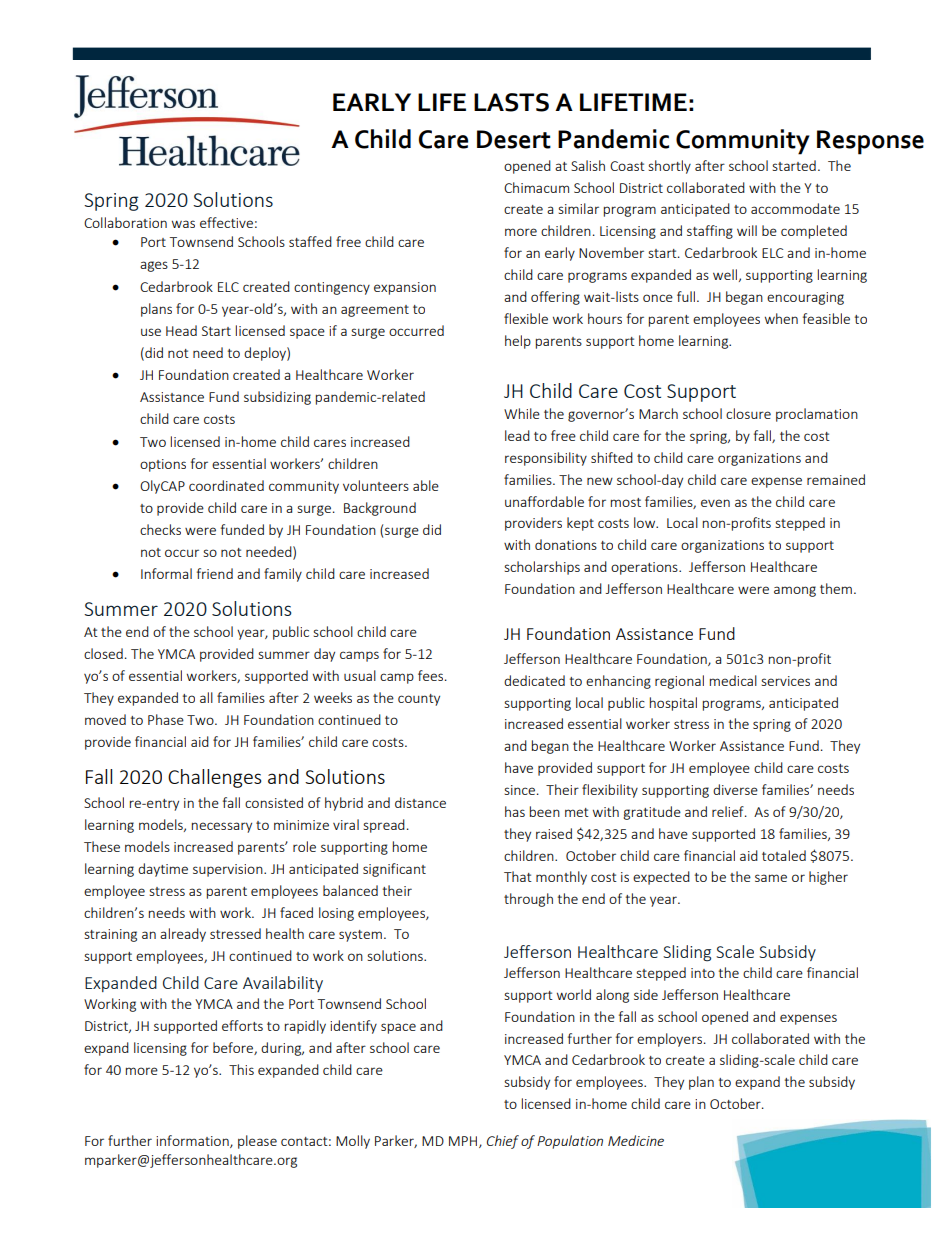 The height and width of the screenshot is (1233, 952). Describe the element at coordinates (870, 142) in the screenshot. I see `Response` at that location.
